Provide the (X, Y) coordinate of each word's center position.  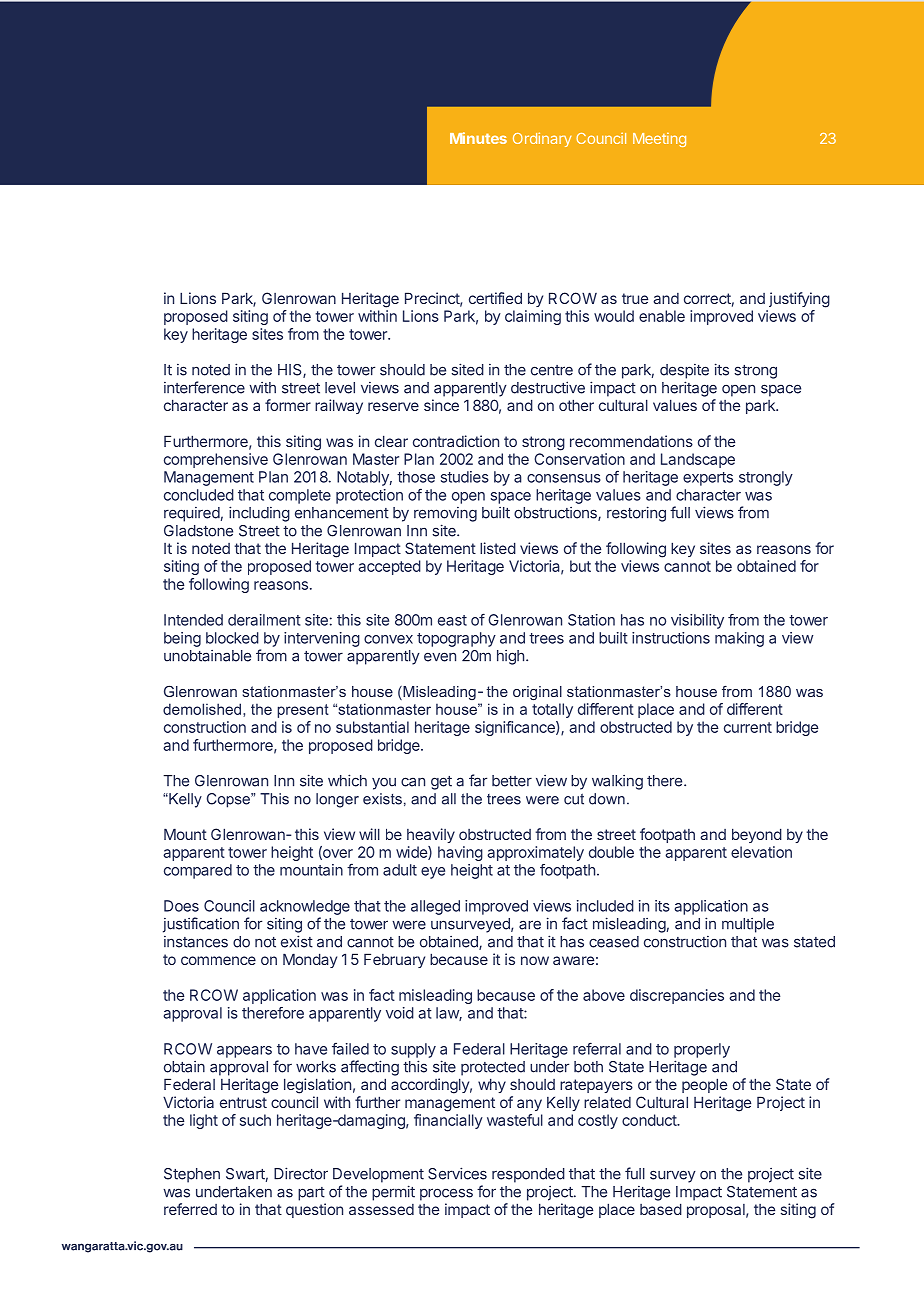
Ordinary (542, 139)
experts (708, 479)
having (460, 853)
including (259, 514)
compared (198, 871)
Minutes (478, 138)
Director (301, 1173)
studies (465, 477)
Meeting (659, 140)
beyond (757, 835)
